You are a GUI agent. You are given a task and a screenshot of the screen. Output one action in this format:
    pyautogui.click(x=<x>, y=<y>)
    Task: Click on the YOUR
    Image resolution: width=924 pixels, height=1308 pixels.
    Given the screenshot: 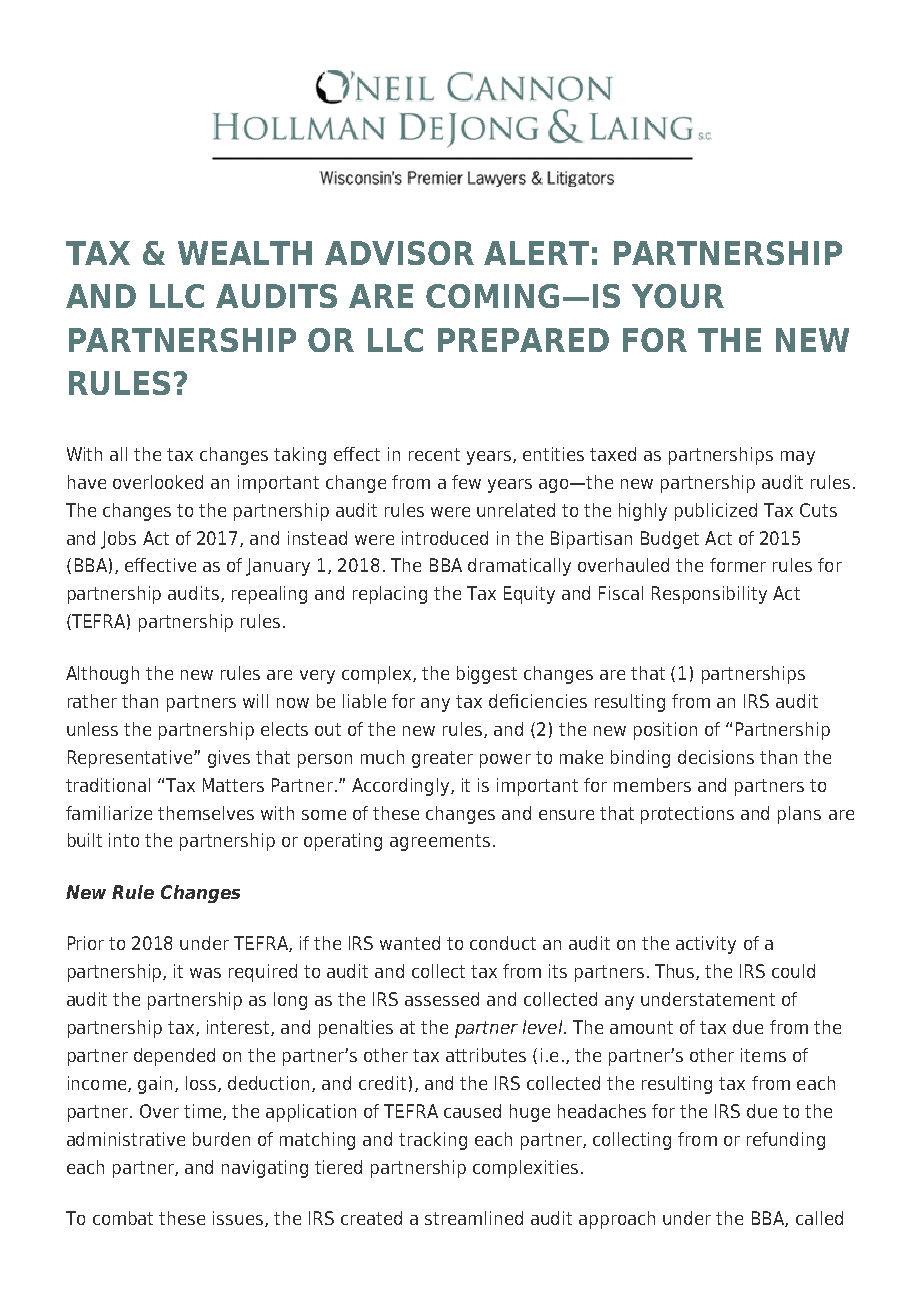 What is the action you would take?
    pyautogui.click(x=678, y=296)
